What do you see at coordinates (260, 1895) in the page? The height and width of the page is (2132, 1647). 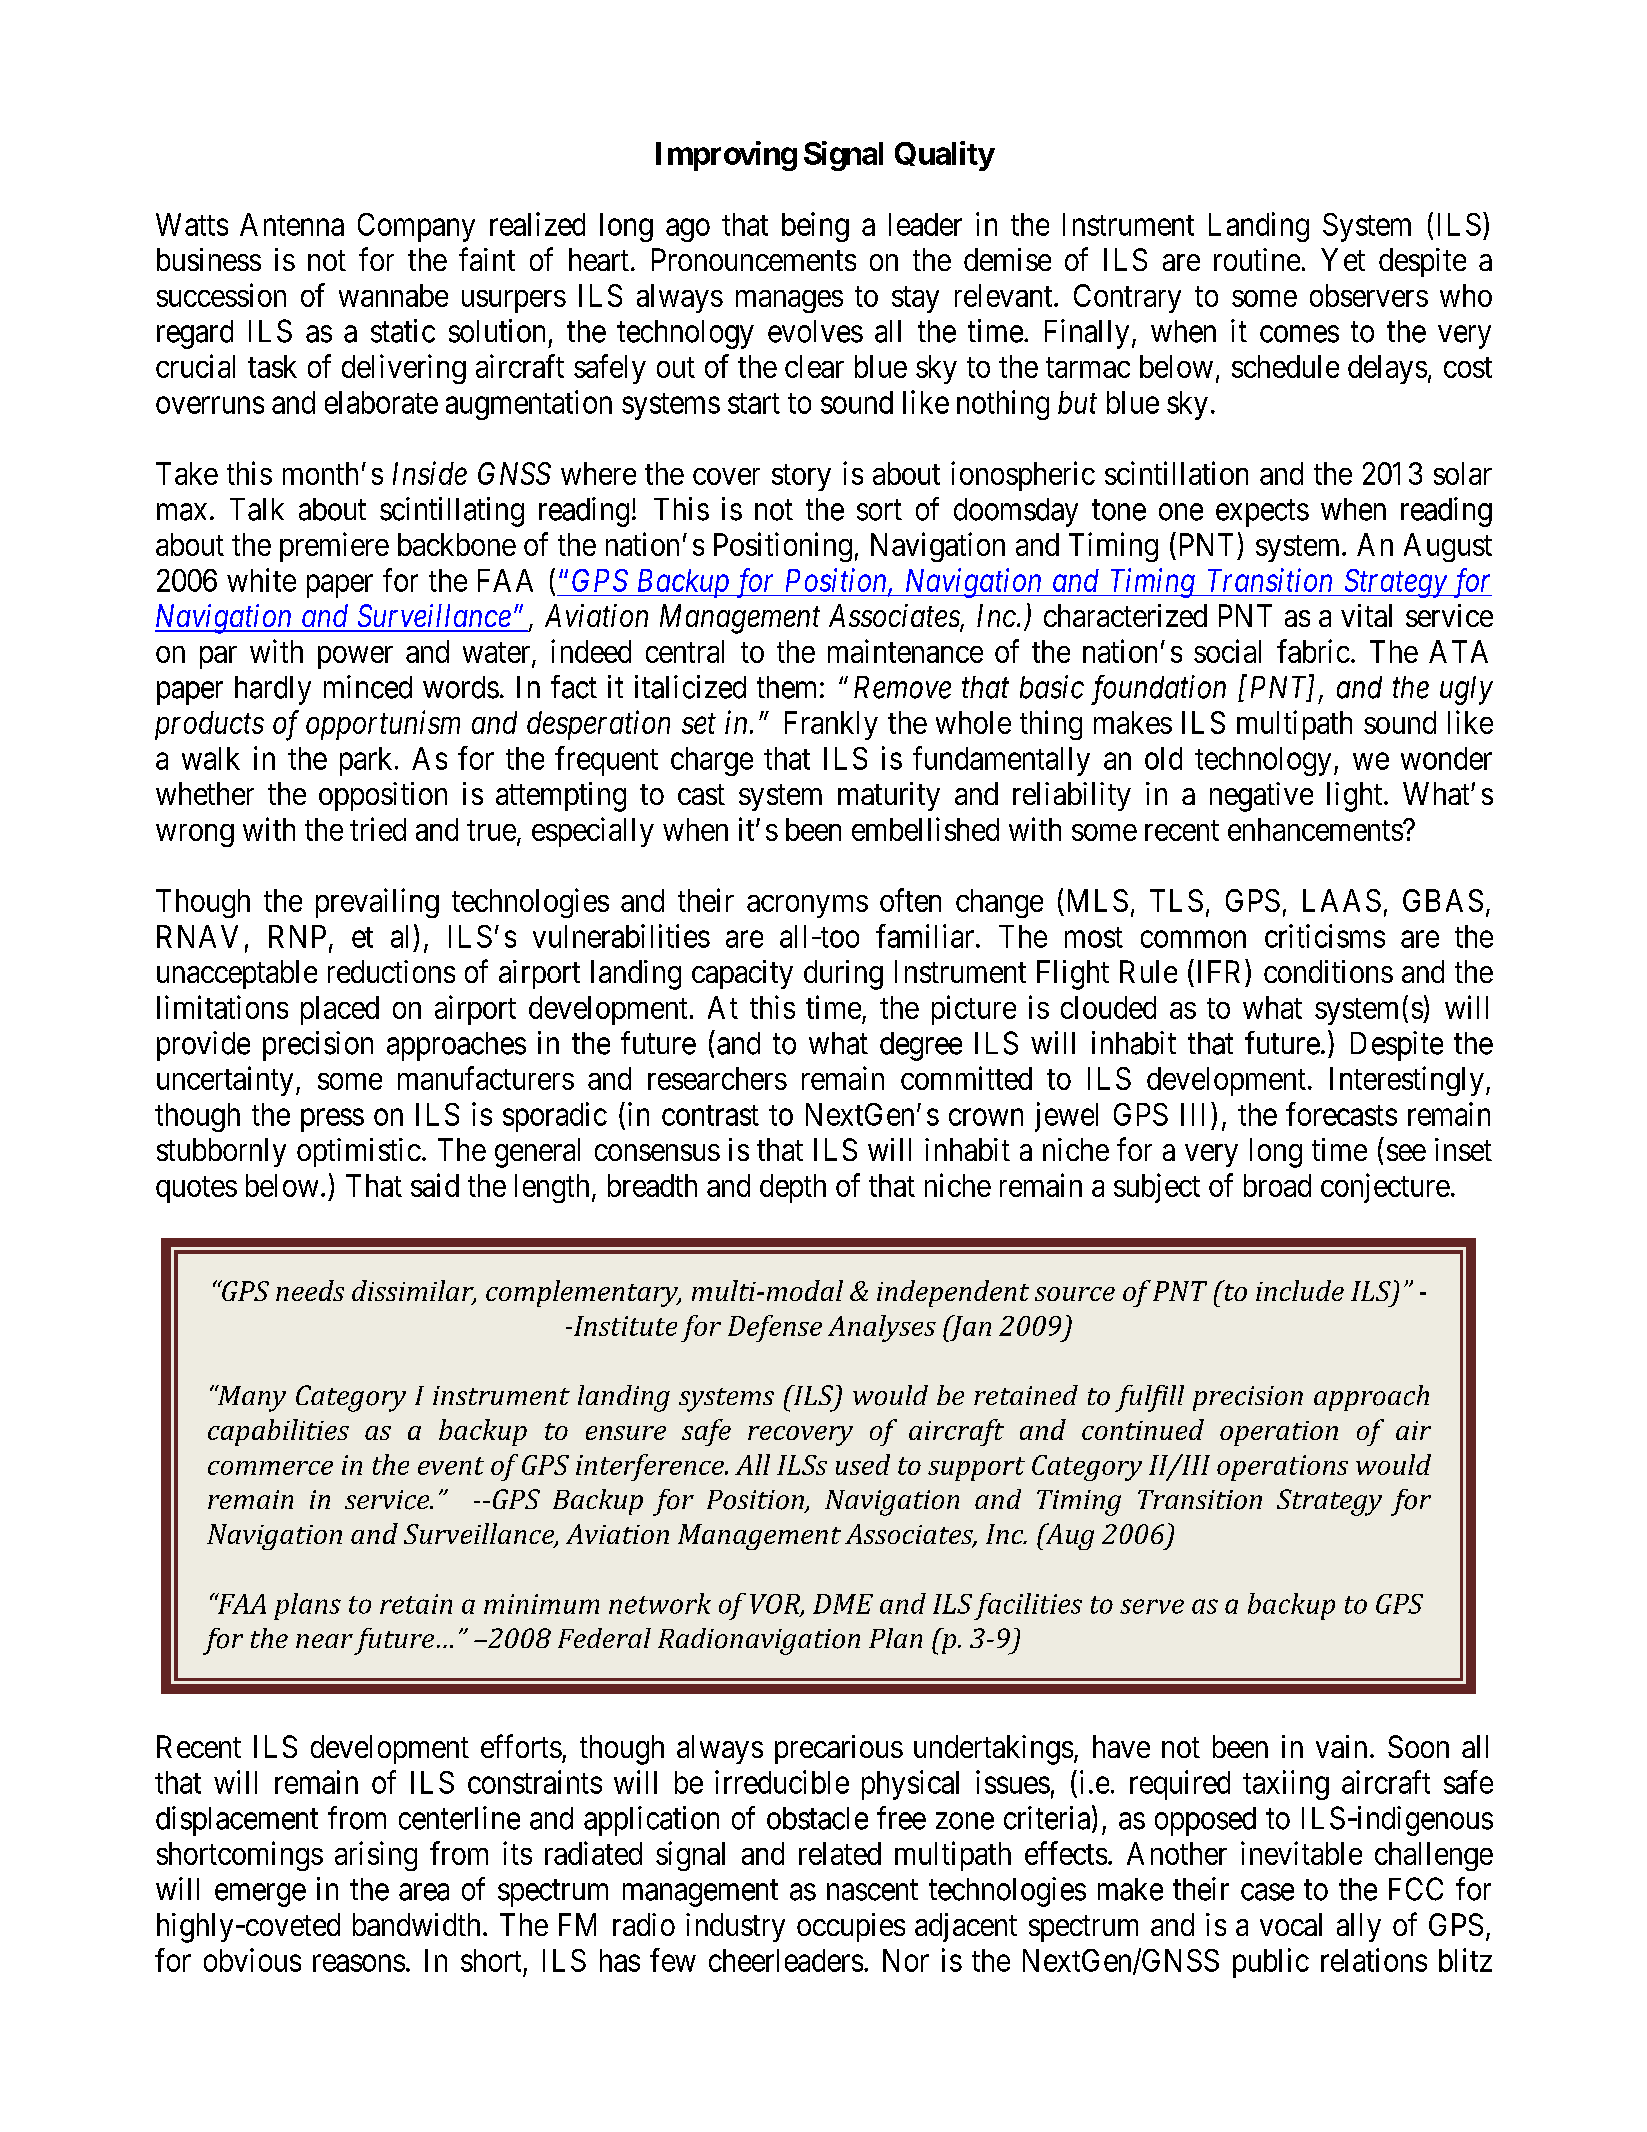 I see `emerge` at bounding box center [260, 1895].
